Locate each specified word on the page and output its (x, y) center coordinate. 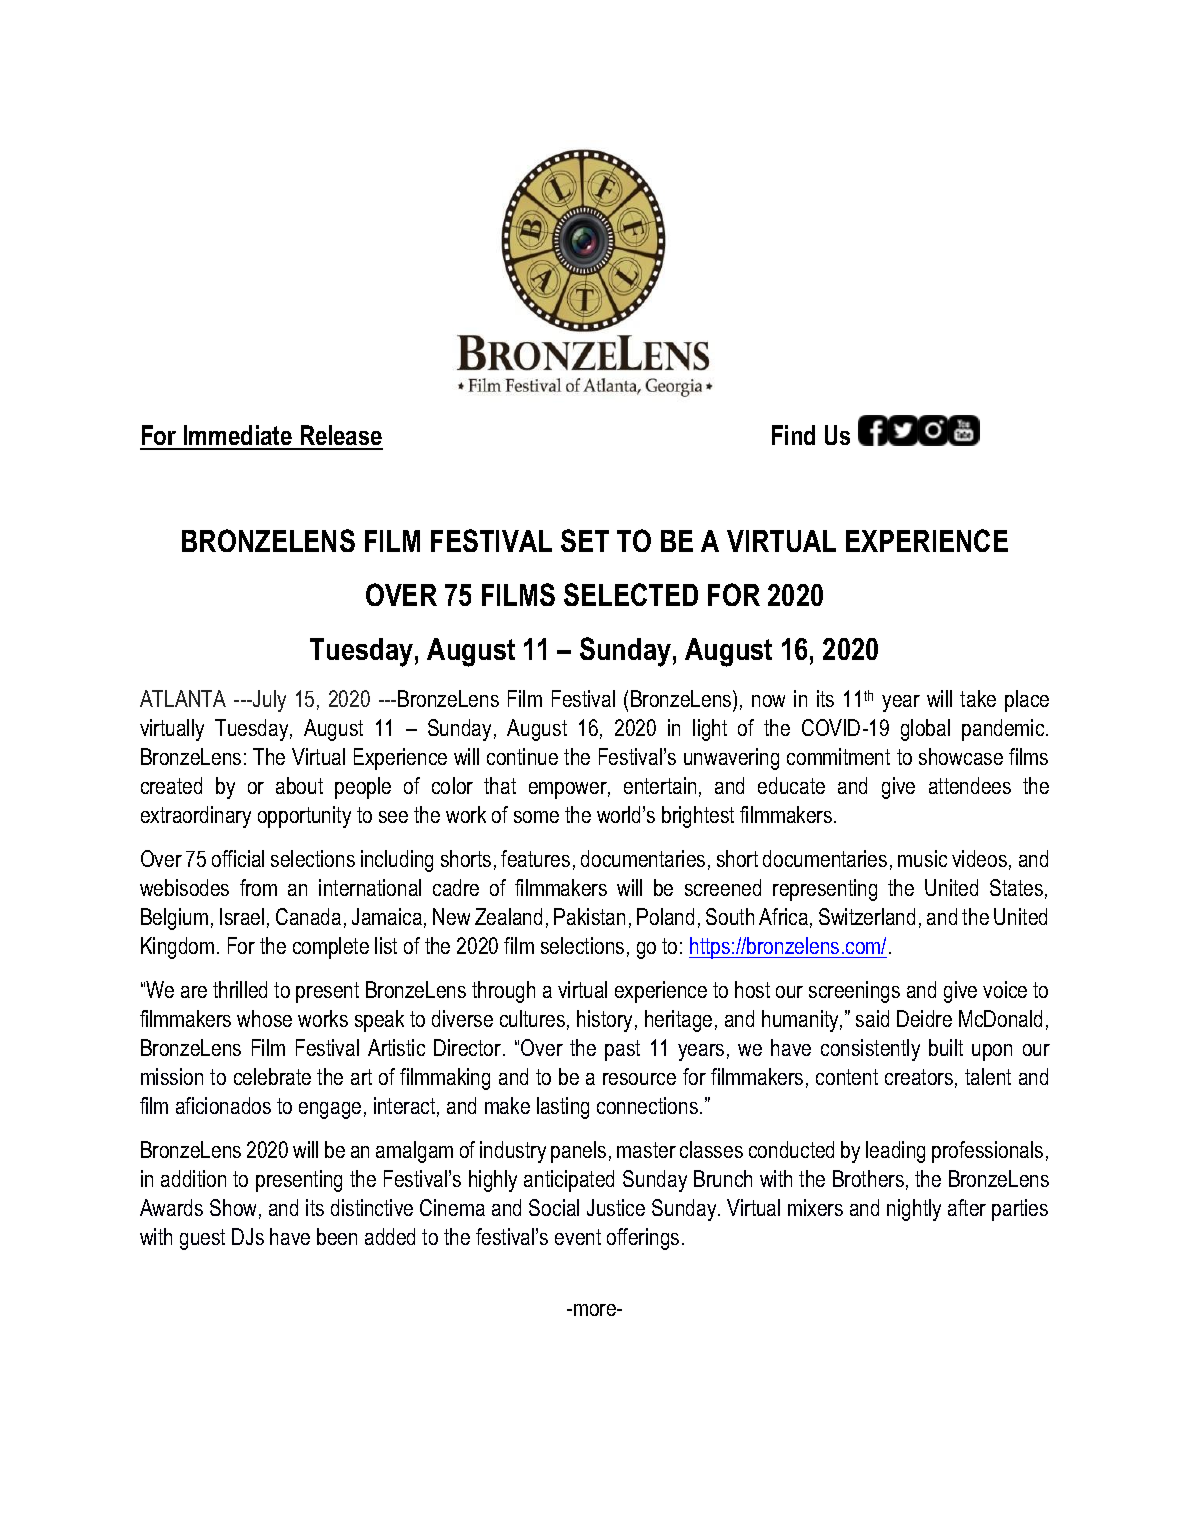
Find (793, 435)
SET (585, 540)
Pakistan (589, 916)
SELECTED (631, 594)
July (268, 701)
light (710, 730)
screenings (854, 992)
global (925, 730)
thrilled (240, 989)
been (337, 1236)
